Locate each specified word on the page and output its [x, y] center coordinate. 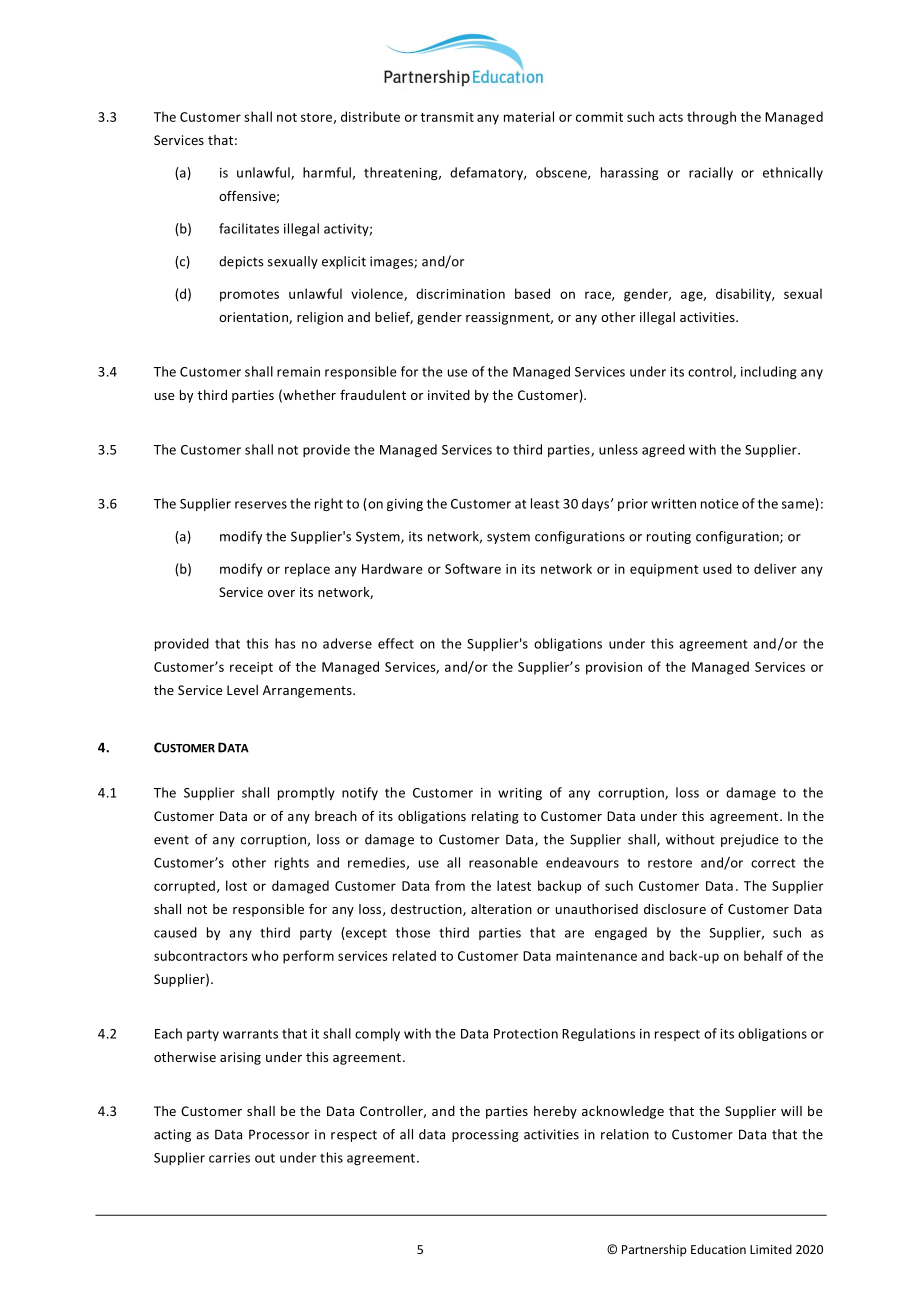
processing [485, 1135]
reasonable [503, 862]
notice [720, 504]
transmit [447, 117]
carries [229, 1158]
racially [711, 173]
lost [236, 885]
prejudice [749, 840]
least [545, 503]
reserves [261, 505]
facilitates [249, 228]
